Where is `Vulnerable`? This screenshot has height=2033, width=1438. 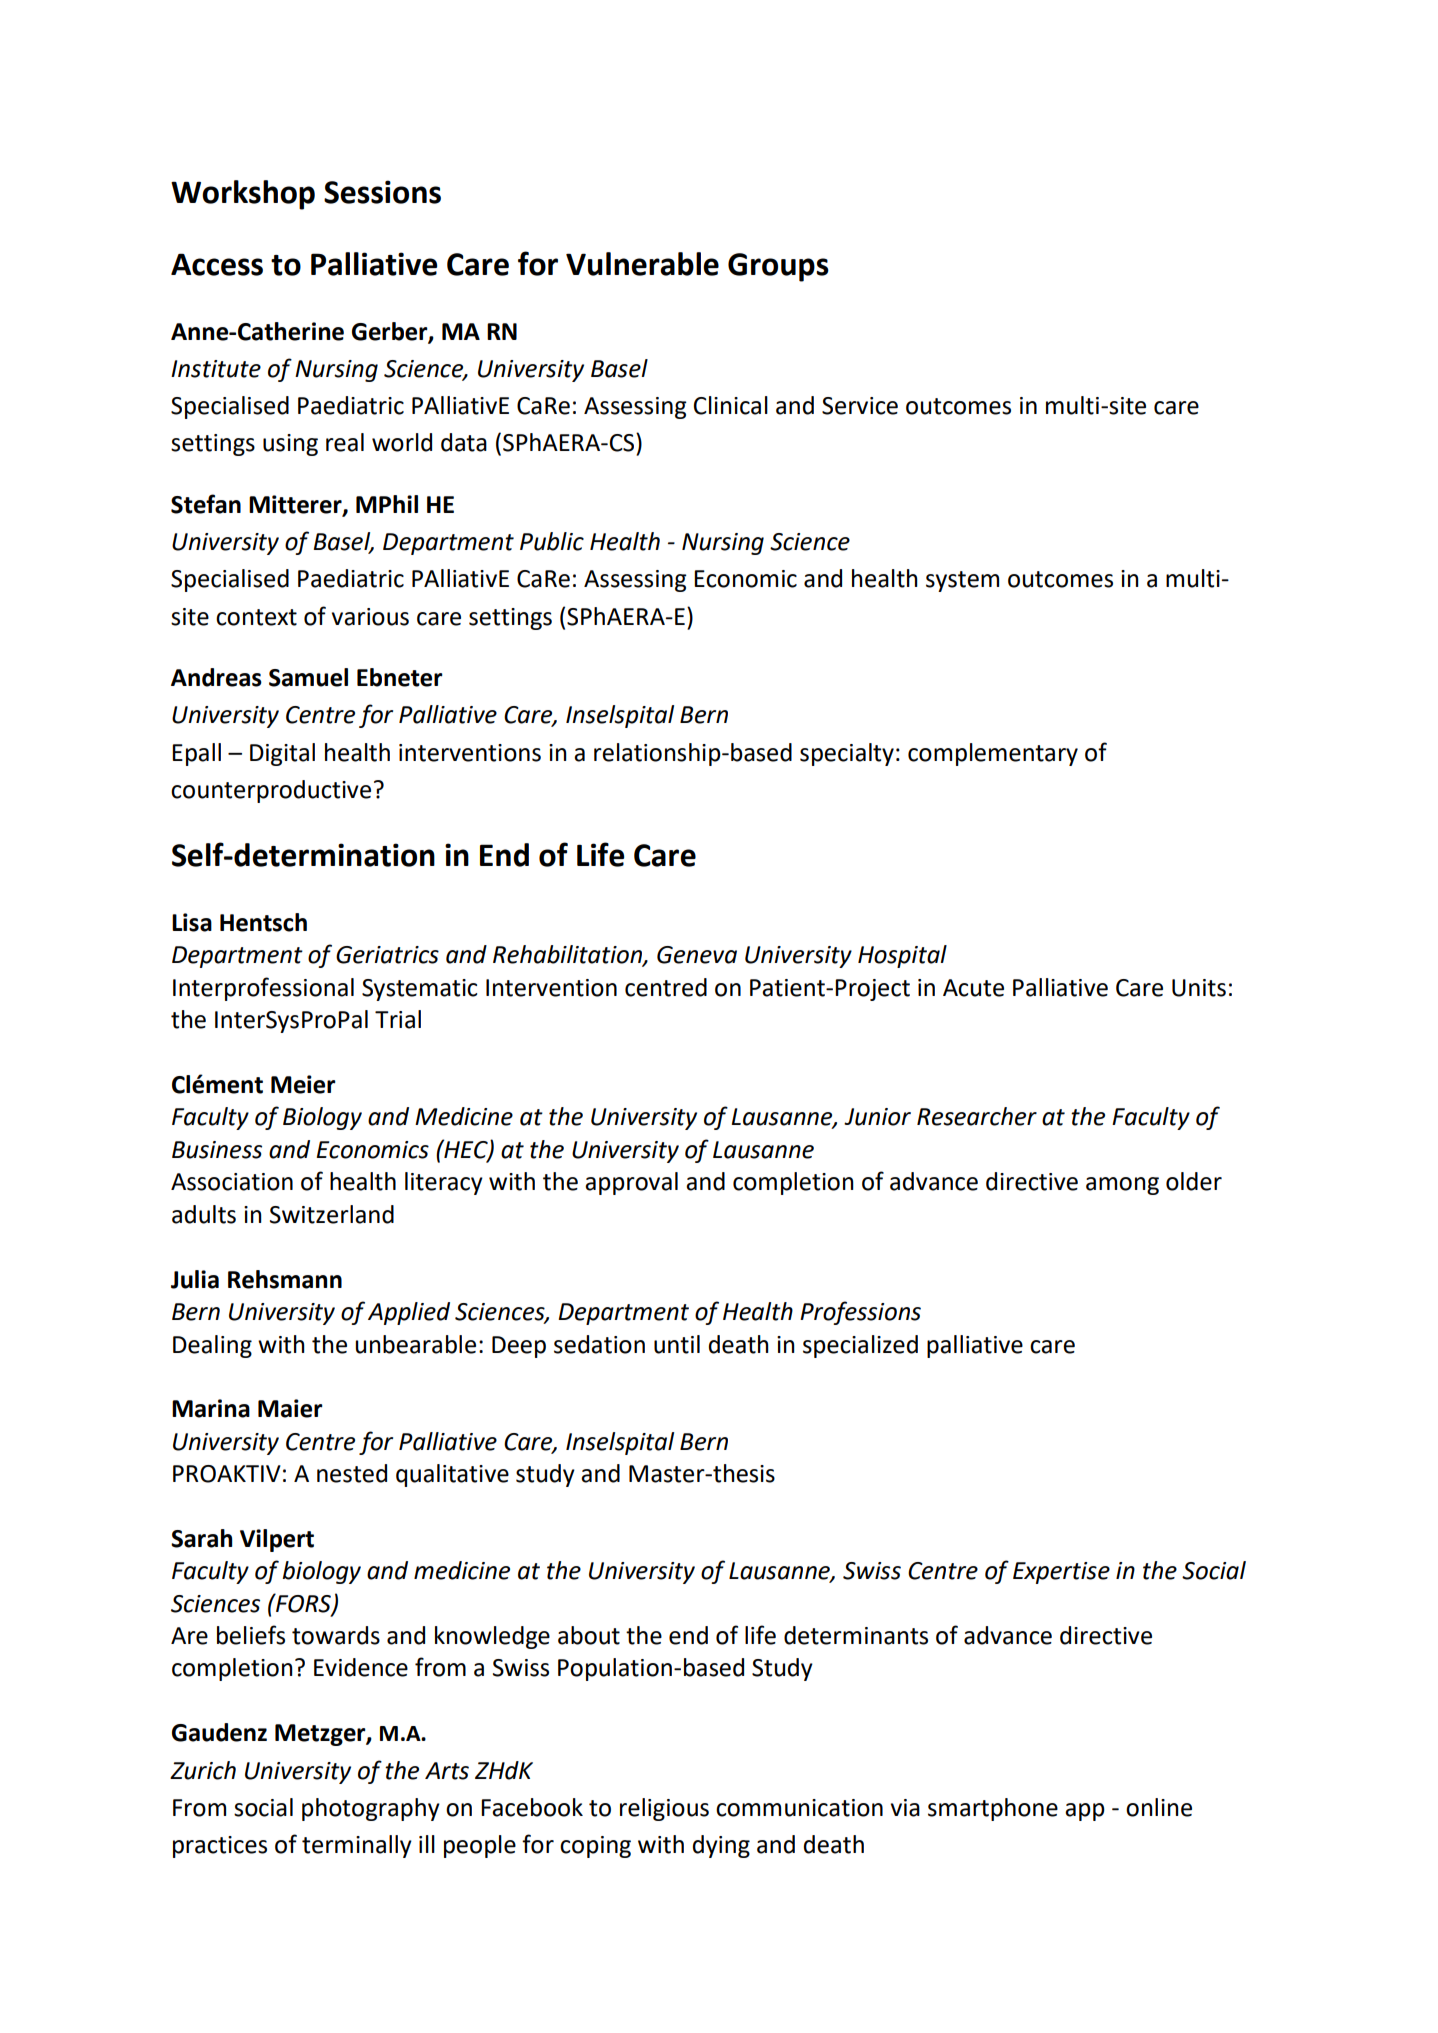
Vulnerable is located at coordinates (642, 264).
